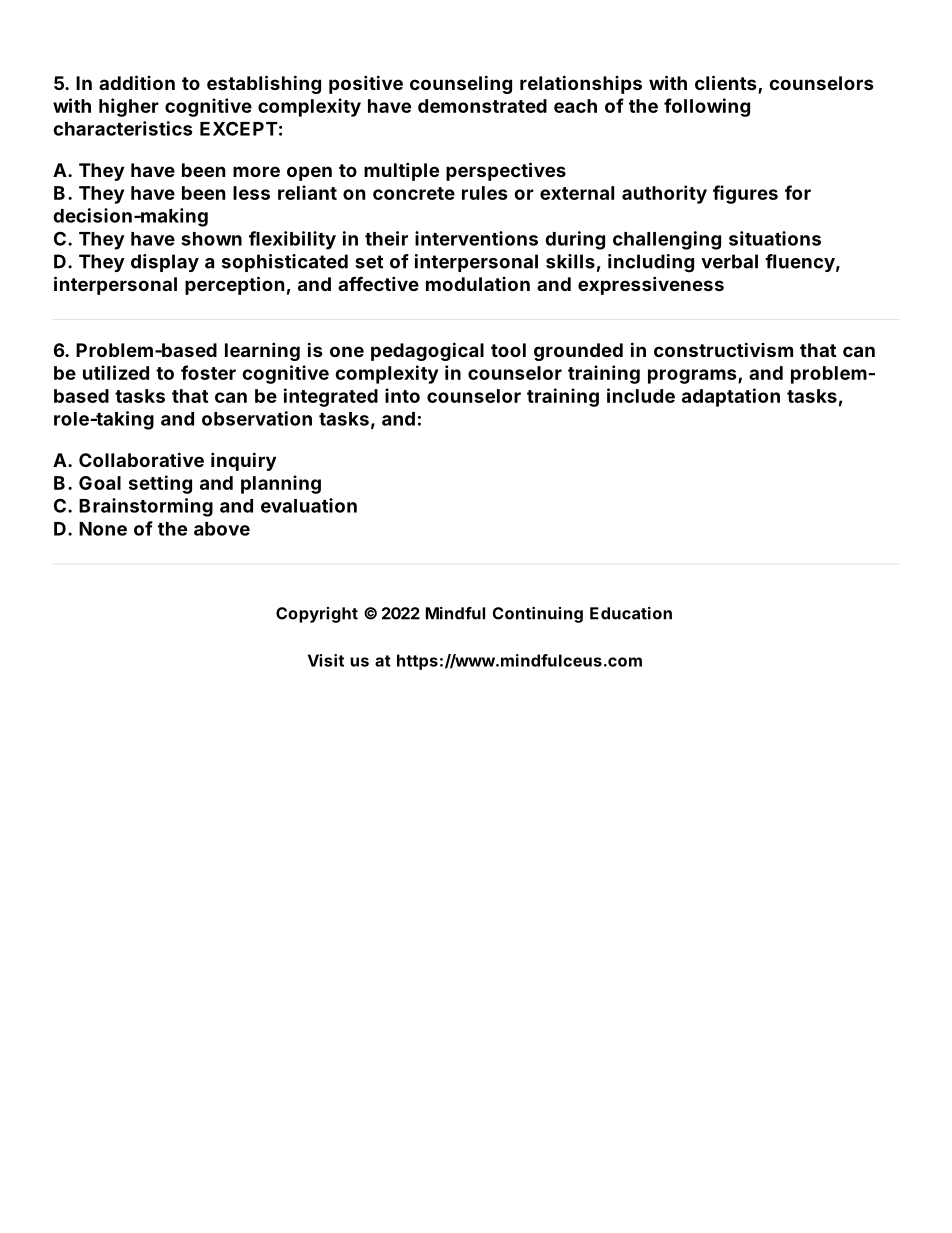 The height and width of the image is (1233, 952). What do you see at coordinates (482, 106) in the image?
I see `demonstrated` at bounding box center [482, 106].
